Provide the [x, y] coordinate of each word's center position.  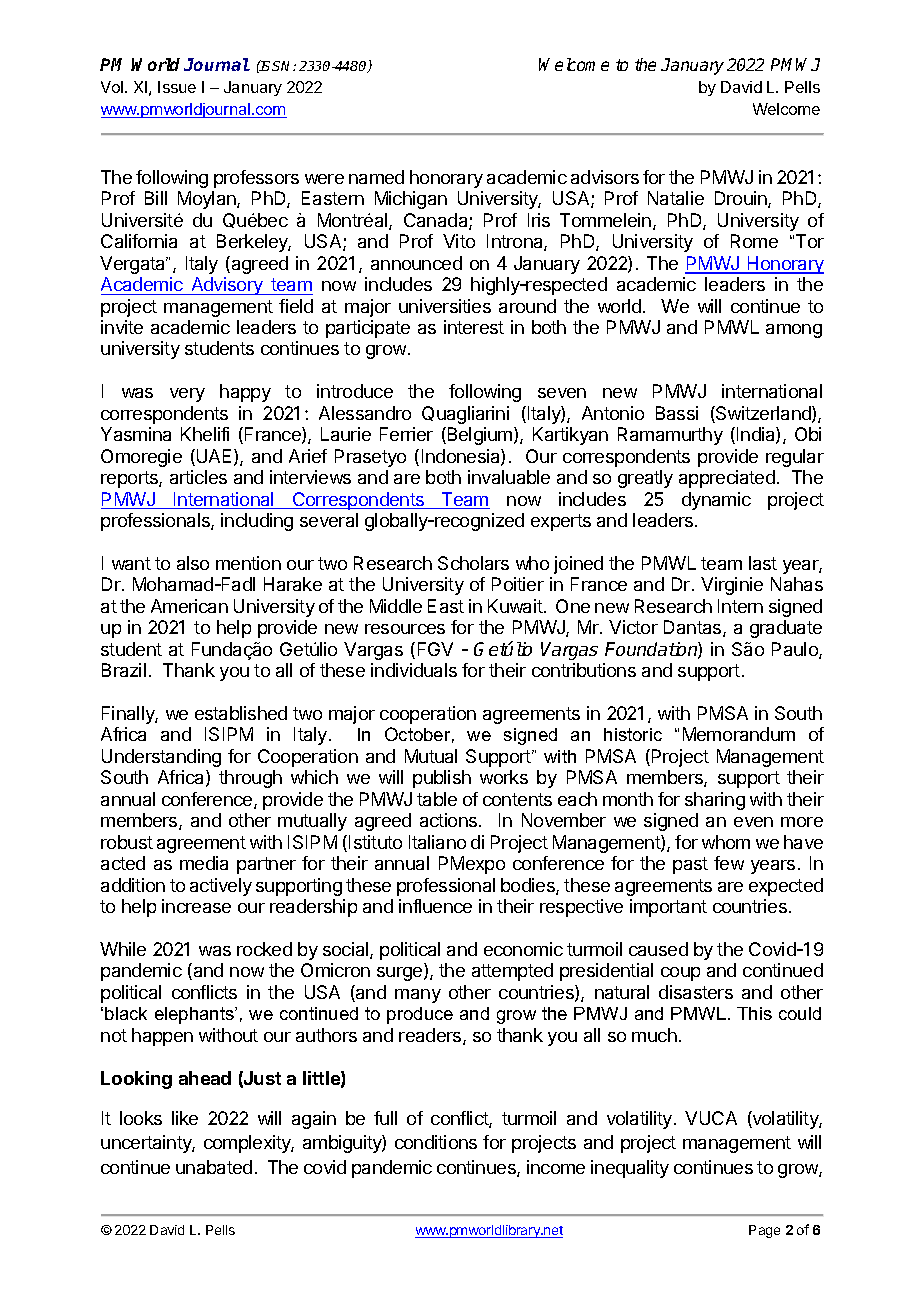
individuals [414, 670]
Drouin [742, 199]
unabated [214, 1167]
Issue [177, 87]
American [189, 606]
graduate [786, 629]
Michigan [411, 200]
